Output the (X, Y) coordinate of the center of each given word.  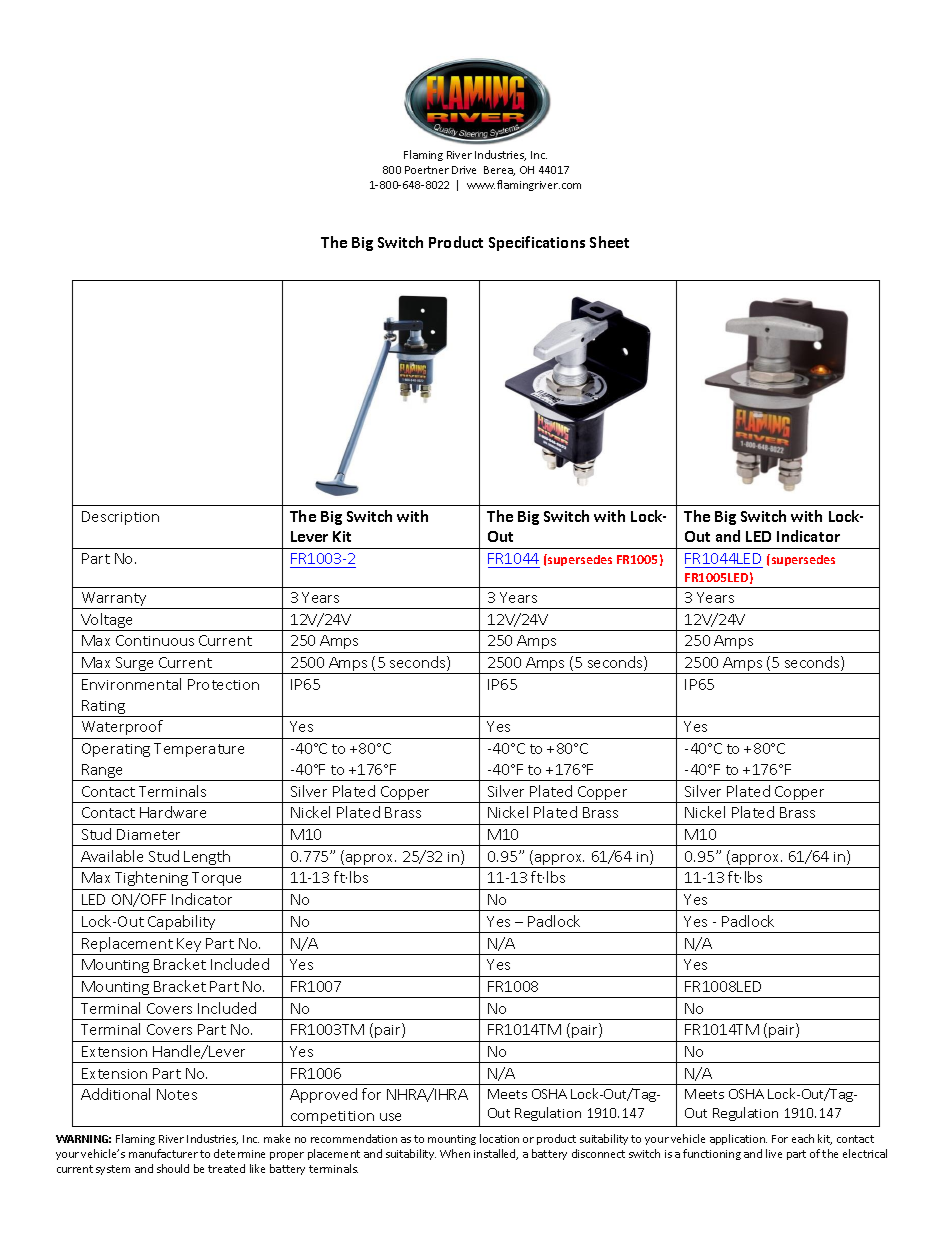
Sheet (609, 242)
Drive (464, 170)
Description (120, 518)
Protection (223, 684)
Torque (216, 879)
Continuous (155, 640)
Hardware (173, 812)
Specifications (537, 243)
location (499, 1138)
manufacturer (163, 1153)
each (803, 1138)
